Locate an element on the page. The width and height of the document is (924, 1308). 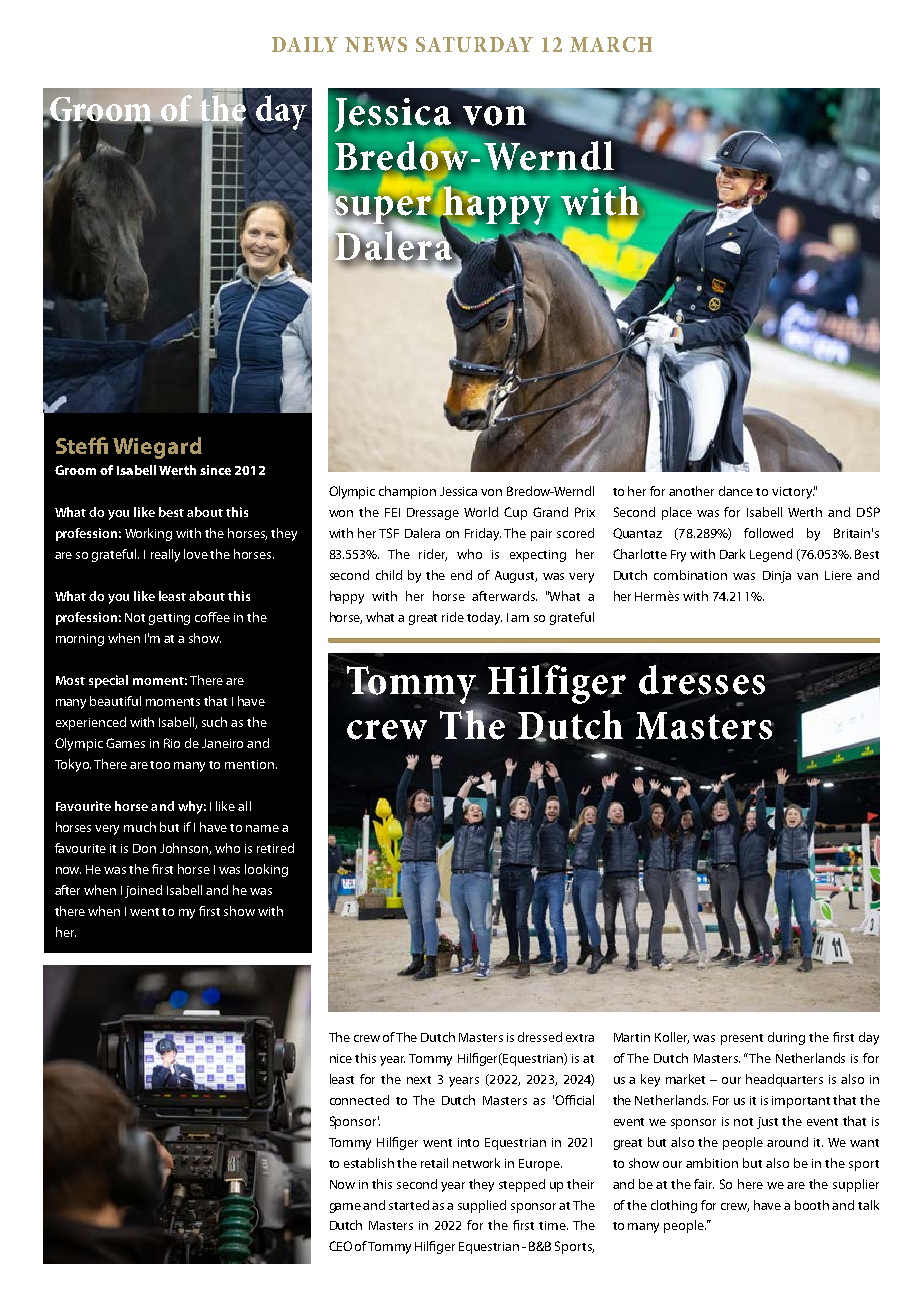
champion is located at coordinates (407, 492).
